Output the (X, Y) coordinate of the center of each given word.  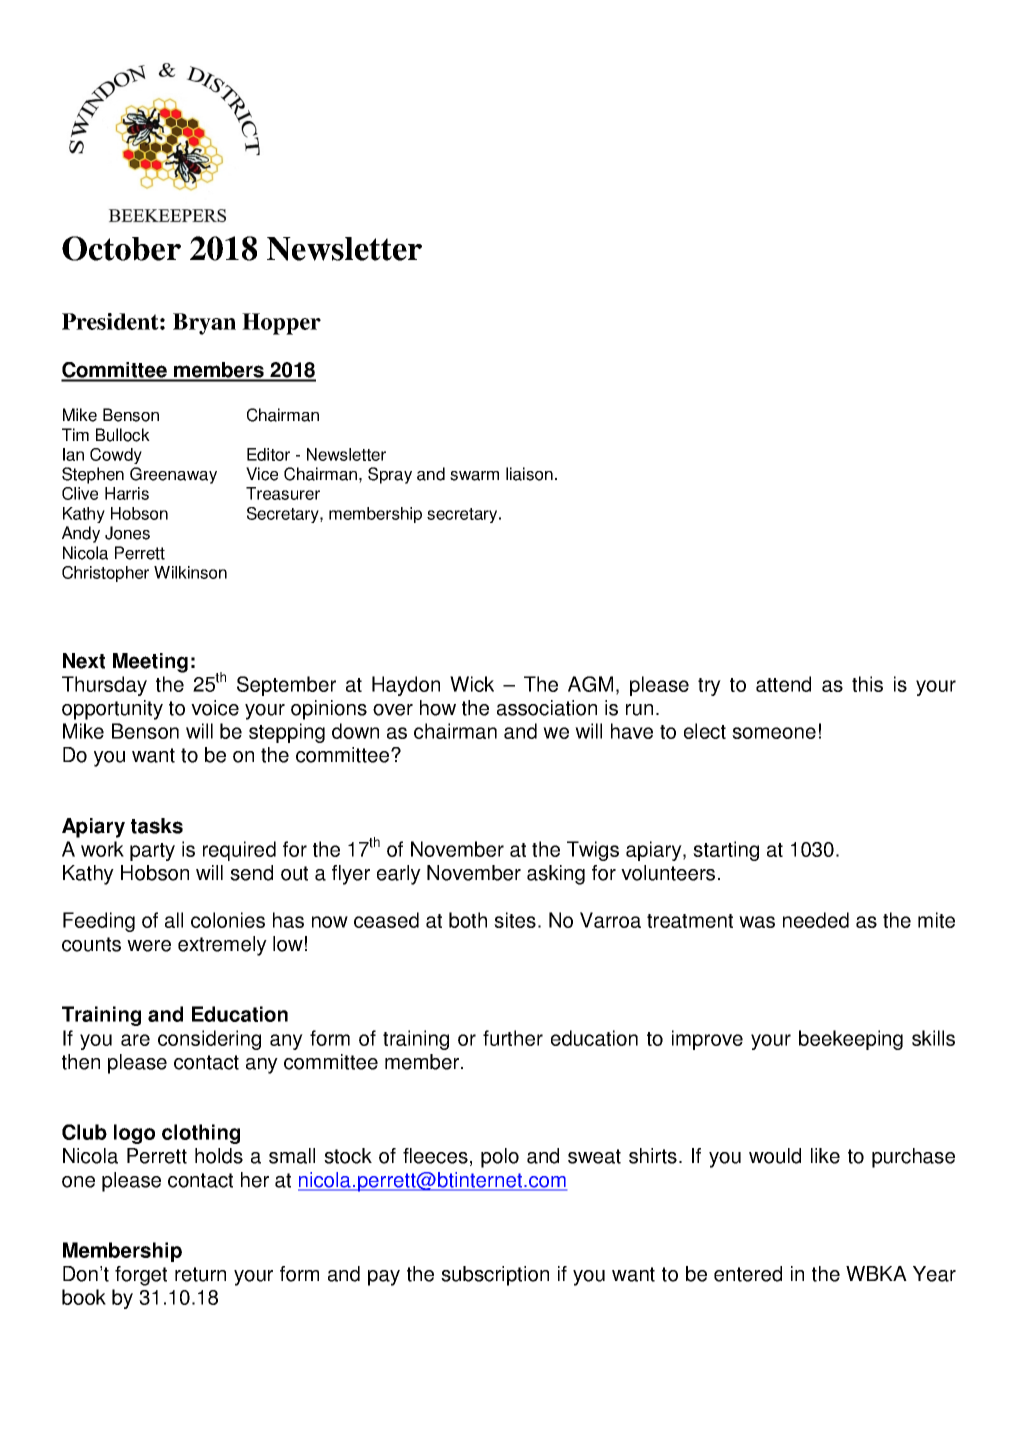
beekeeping (851, 1040)
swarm (474, 476)
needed (816, 920)
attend (783, 684)
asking (556, 875)
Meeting (150, 663)
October (121, 248)
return (200, 1274)
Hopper (281, 324)
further (513, 1038)
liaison (529, 474)
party (152, 852)
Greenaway (173, 475)
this (867, 684)
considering (209, 1040)
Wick (472, 684)
